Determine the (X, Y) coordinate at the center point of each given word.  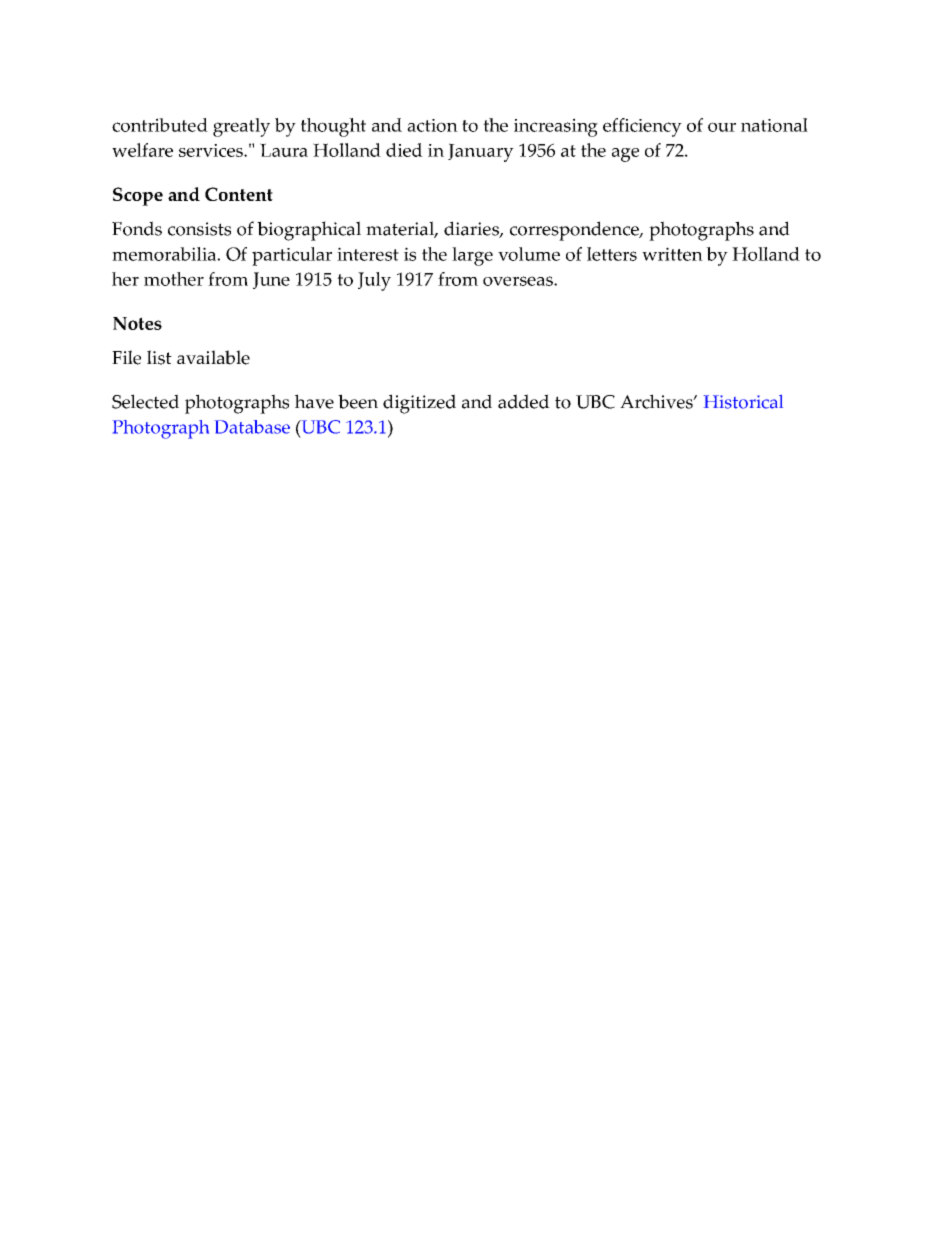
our (722, 127)
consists (199, 229)
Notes (137, 323)
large (472, 256)
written (672, 254)
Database (252, 427)
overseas (519, 281)
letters (612, 254)
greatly (241, 127)
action (432, 125)
